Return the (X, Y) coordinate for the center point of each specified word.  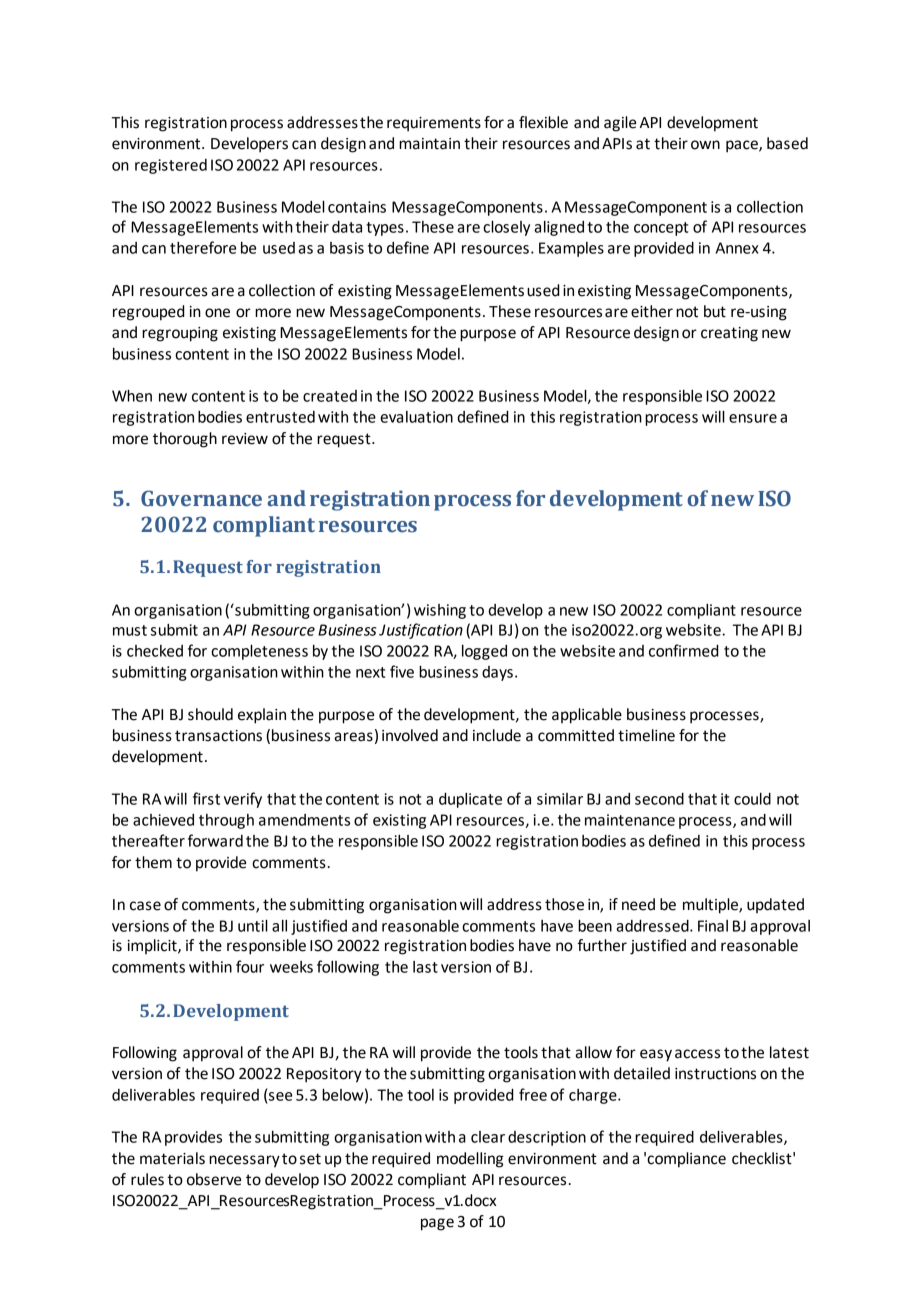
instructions (715, 1074)
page (437, 1224)
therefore (203, 247)
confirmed (684, 650)
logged (484, 652)
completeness (259, 652)
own (705, 145)
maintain (429, 144)
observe (214, 1179)
